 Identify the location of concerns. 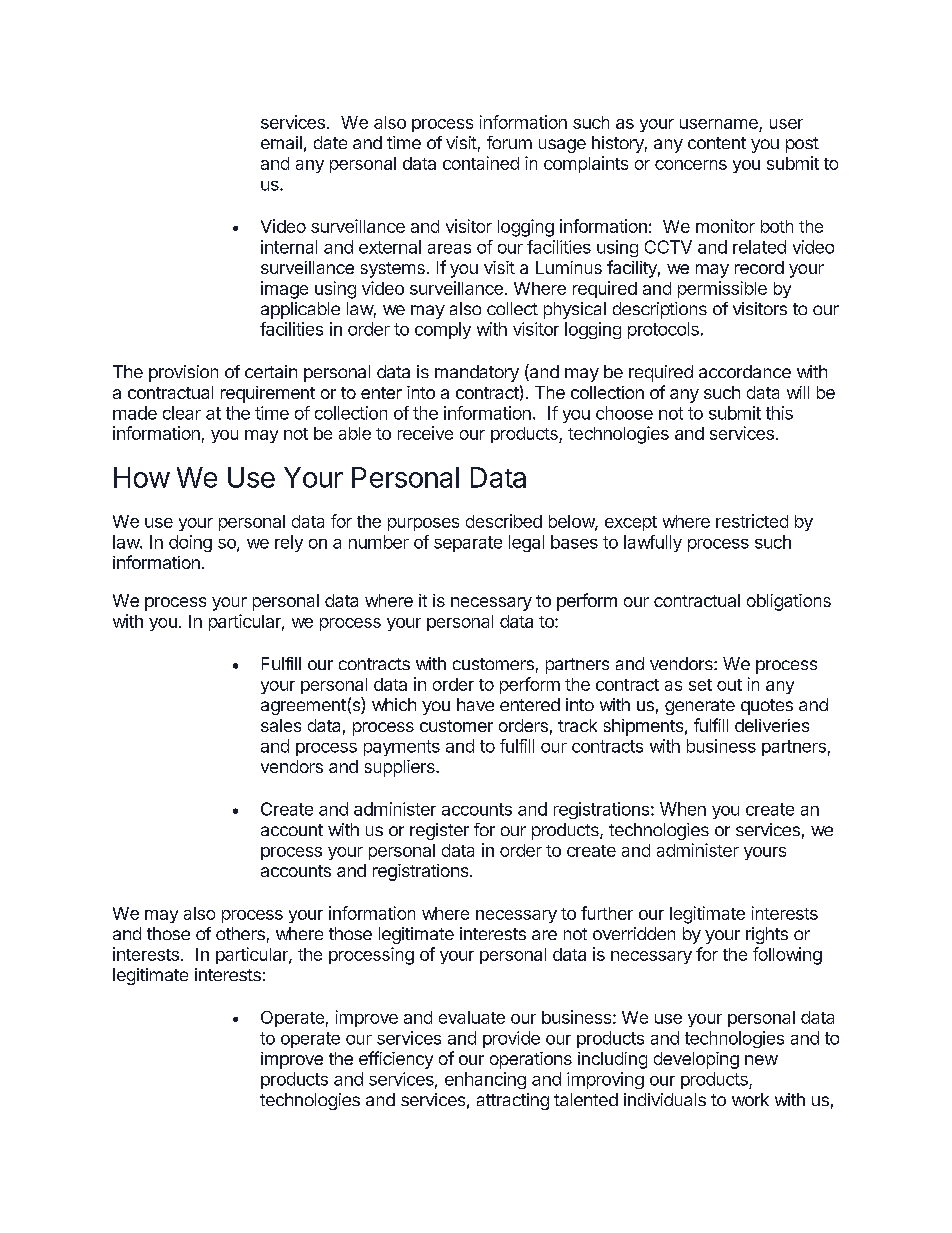
(691, 165).
